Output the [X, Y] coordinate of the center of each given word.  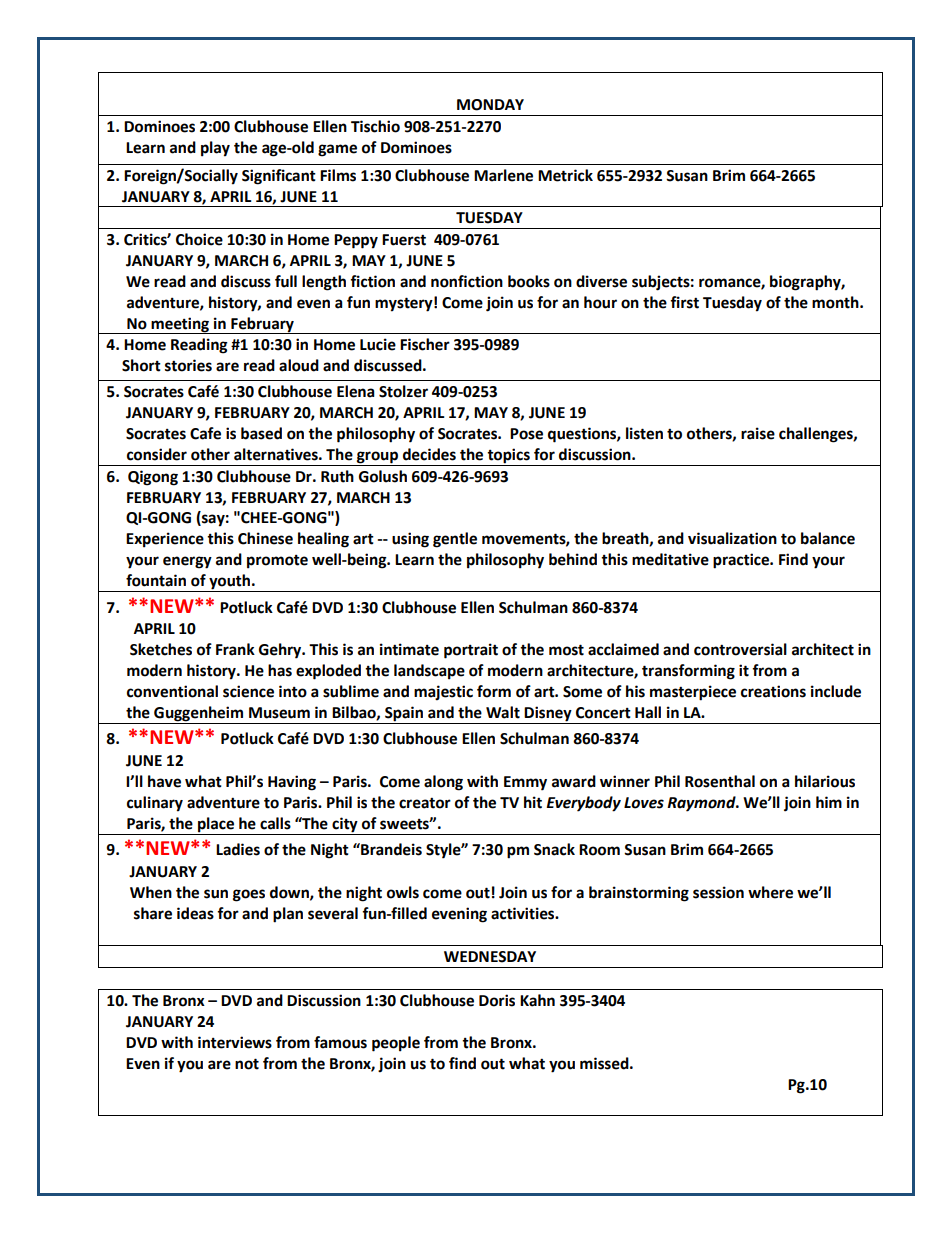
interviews [235, 1042]
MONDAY [490, 105]
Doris [497, 1000]
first [684, 302]
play [215, 149]
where [770, 892]
